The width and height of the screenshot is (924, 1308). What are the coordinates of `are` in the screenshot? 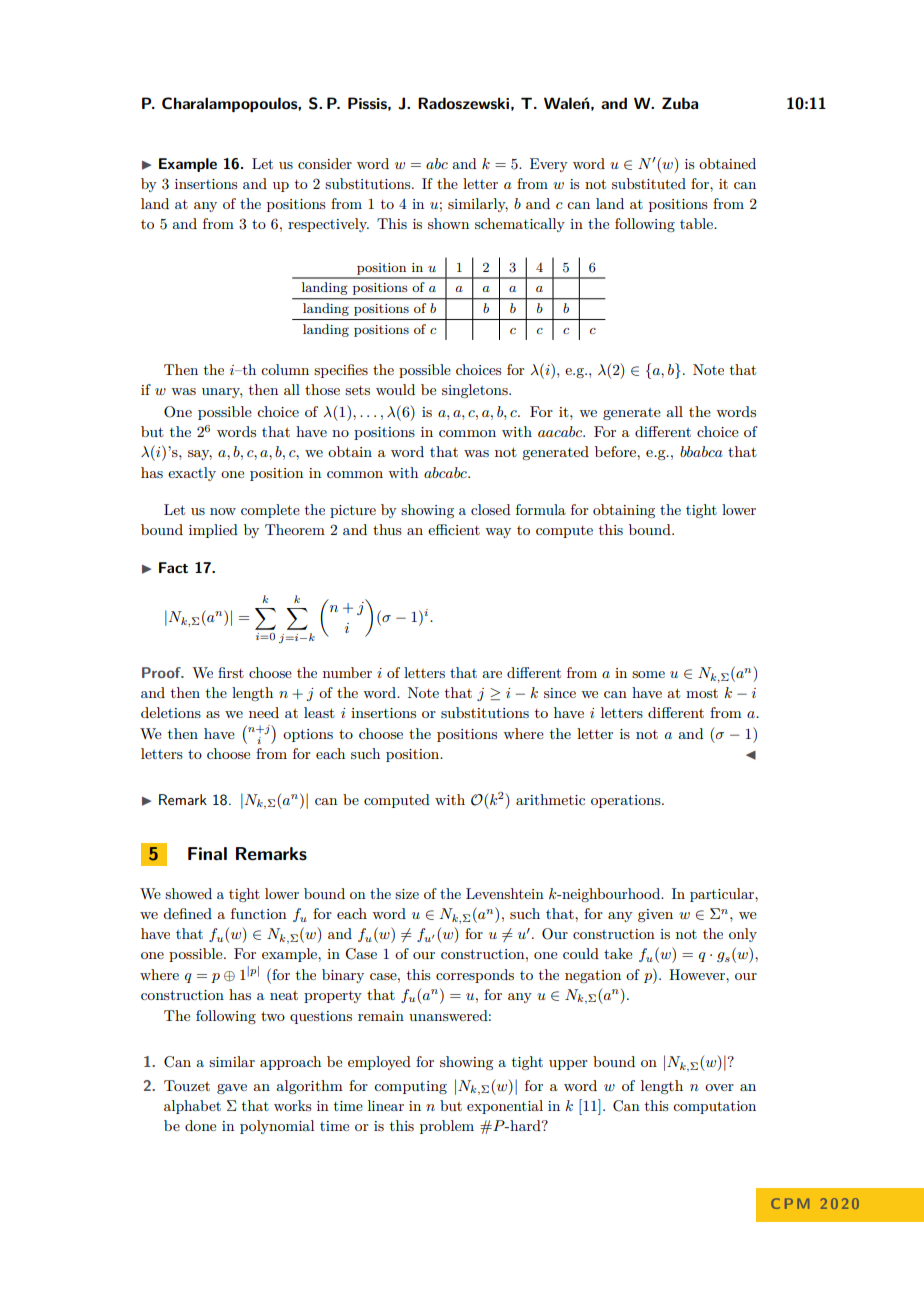 It's located at (492, 674).
